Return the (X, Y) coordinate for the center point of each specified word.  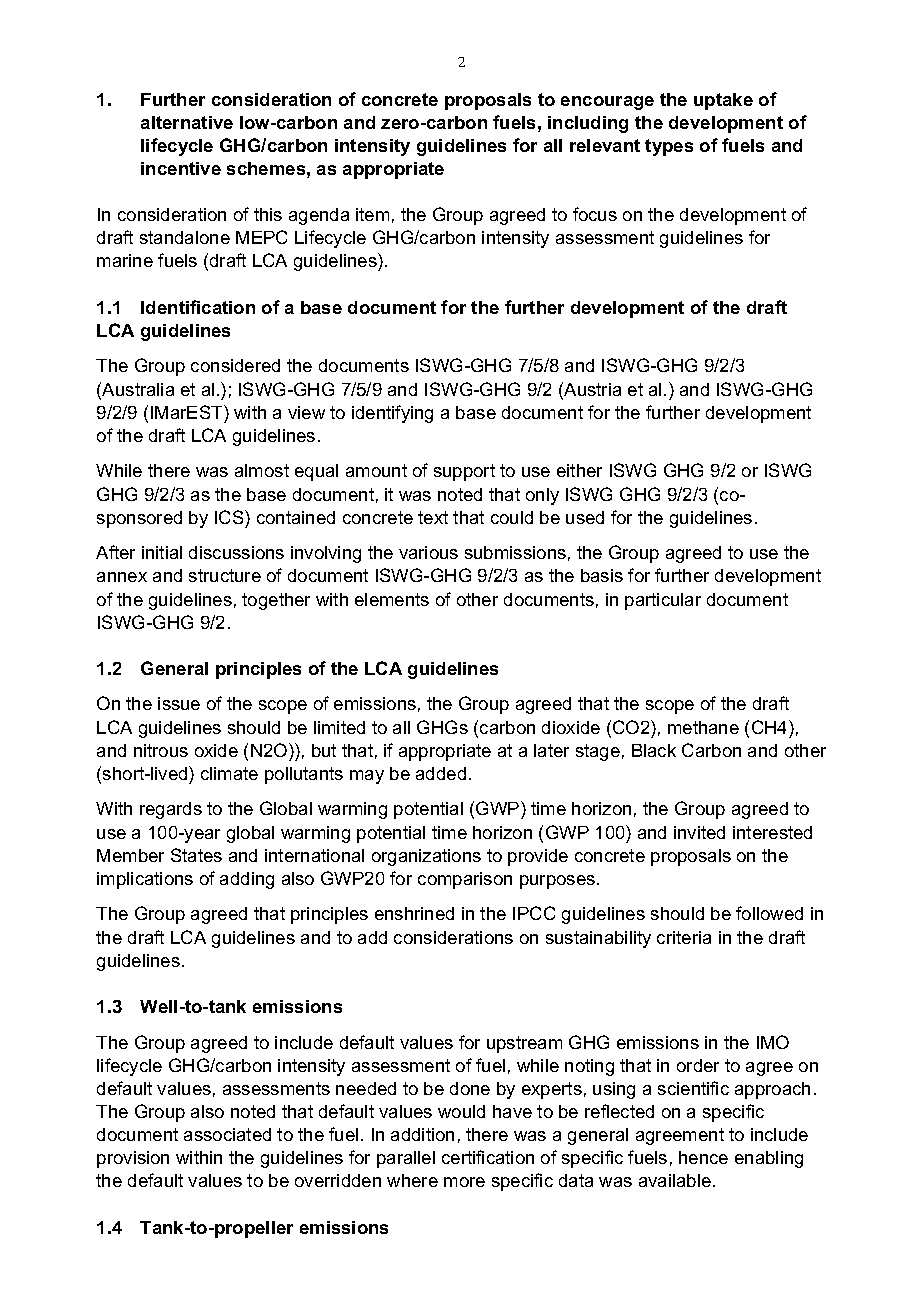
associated (227, 1134)
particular (663, 601)
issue (179, 703)
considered (235, 365)
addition (422, 1134)
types (669, 147)
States (196, 855)
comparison (465, 880)
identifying (392, 414)
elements (392, 599)
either (579, 470)
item (372, 214)
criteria (684, 937)
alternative (187, 122)
